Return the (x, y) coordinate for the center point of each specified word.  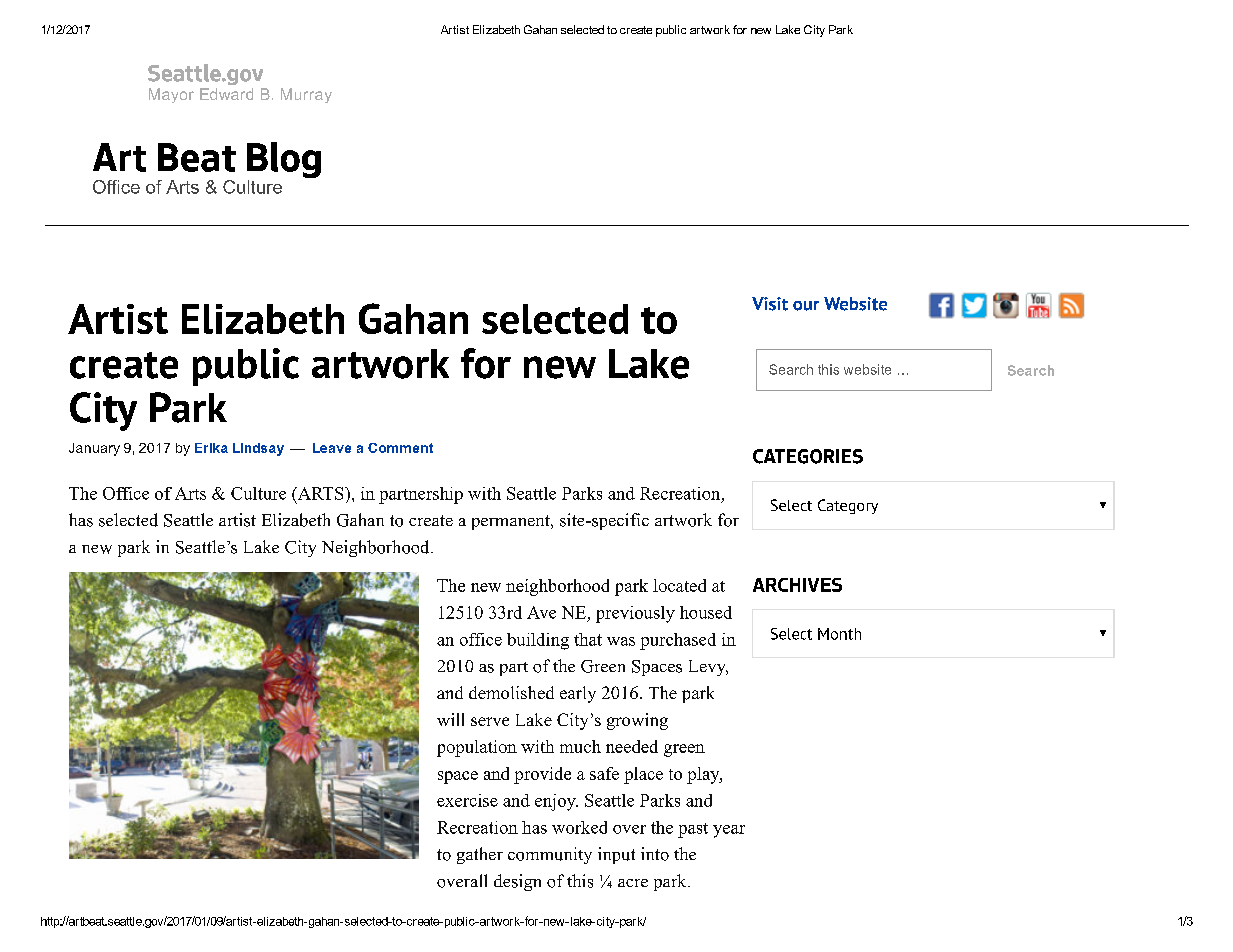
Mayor (171, 95)
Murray (306, 95)
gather (480, 855)
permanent (512, 522)
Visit (770, 304)
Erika (211, 448)
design (517, 882)
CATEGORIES (808, 456)
